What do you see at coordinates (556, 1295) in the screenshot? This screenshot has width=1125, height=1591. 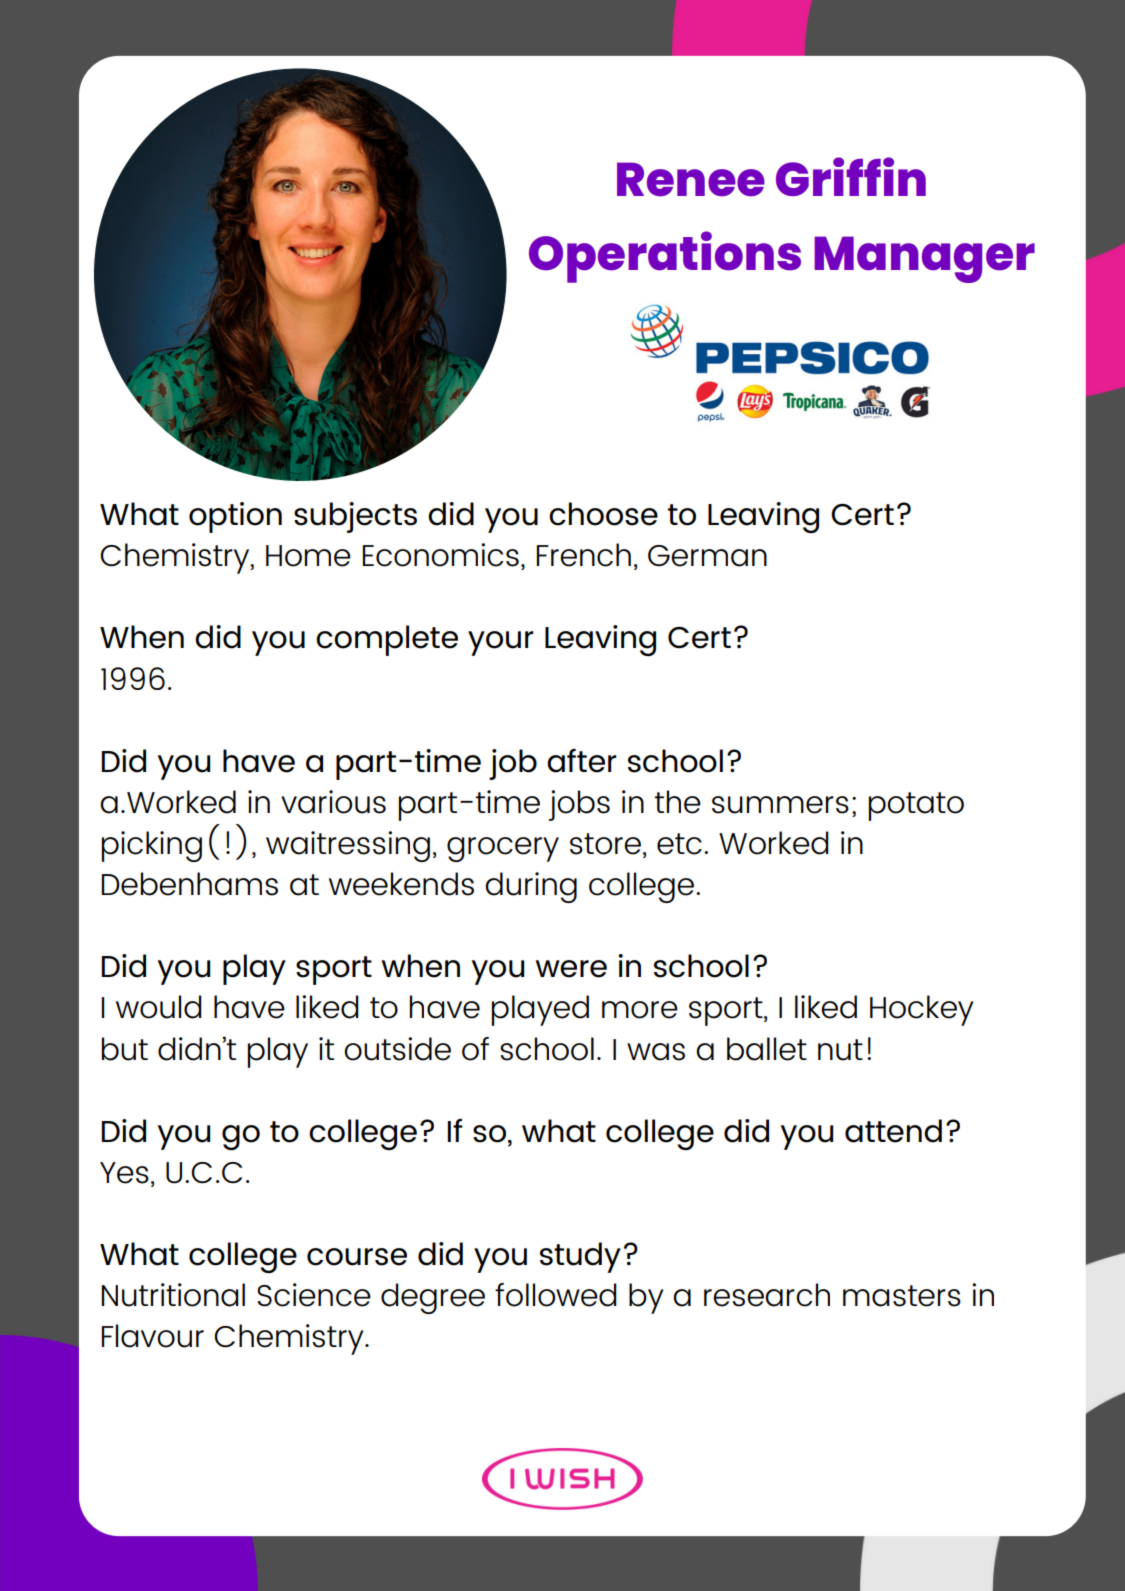 I see `followed` at bounding box center [556, 1295].
